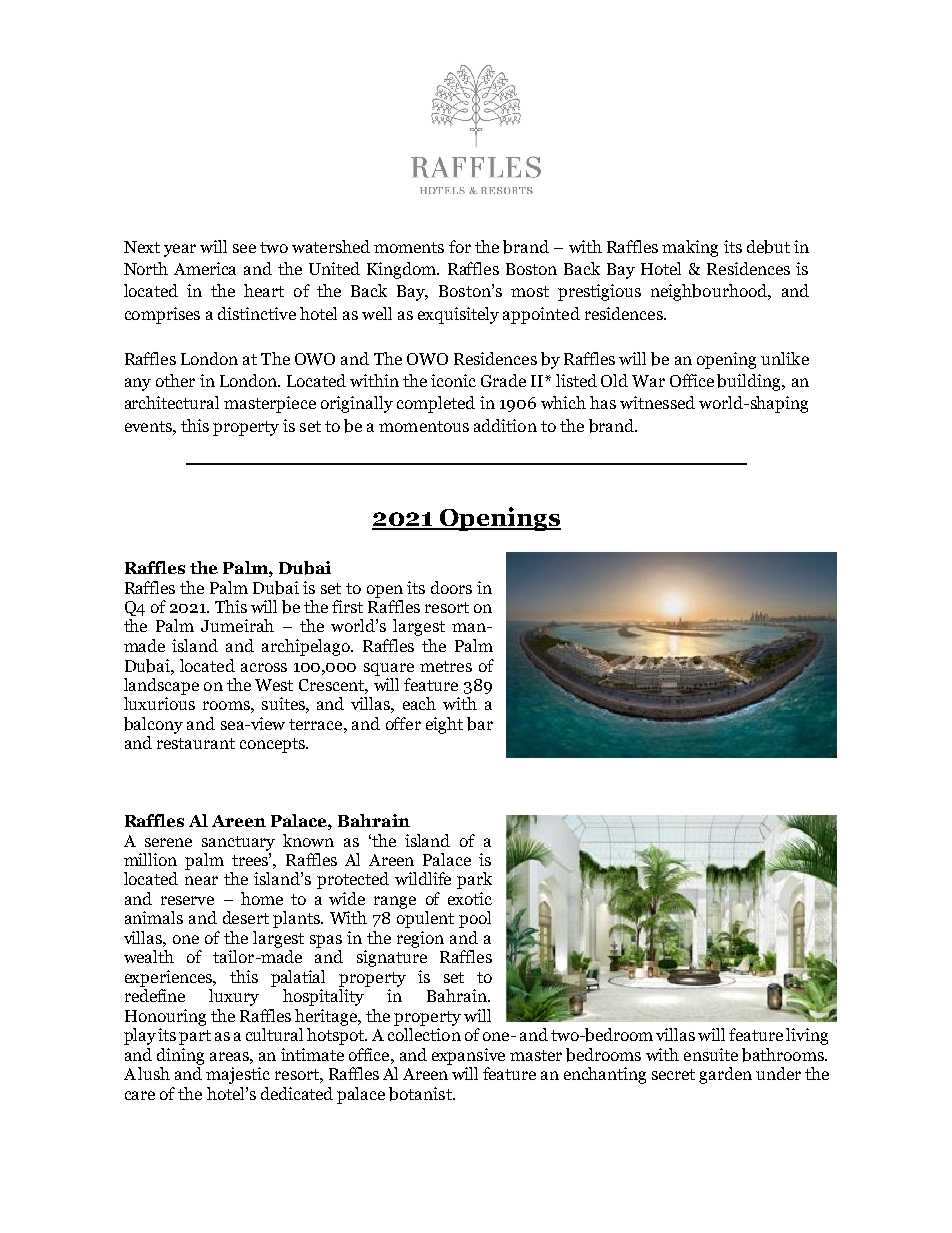 Image resolution: width=952 pixels, height=1233 pixels. Describe the element at coordinates (725, 1075) in the screenshot. I see `garden` at that location.
